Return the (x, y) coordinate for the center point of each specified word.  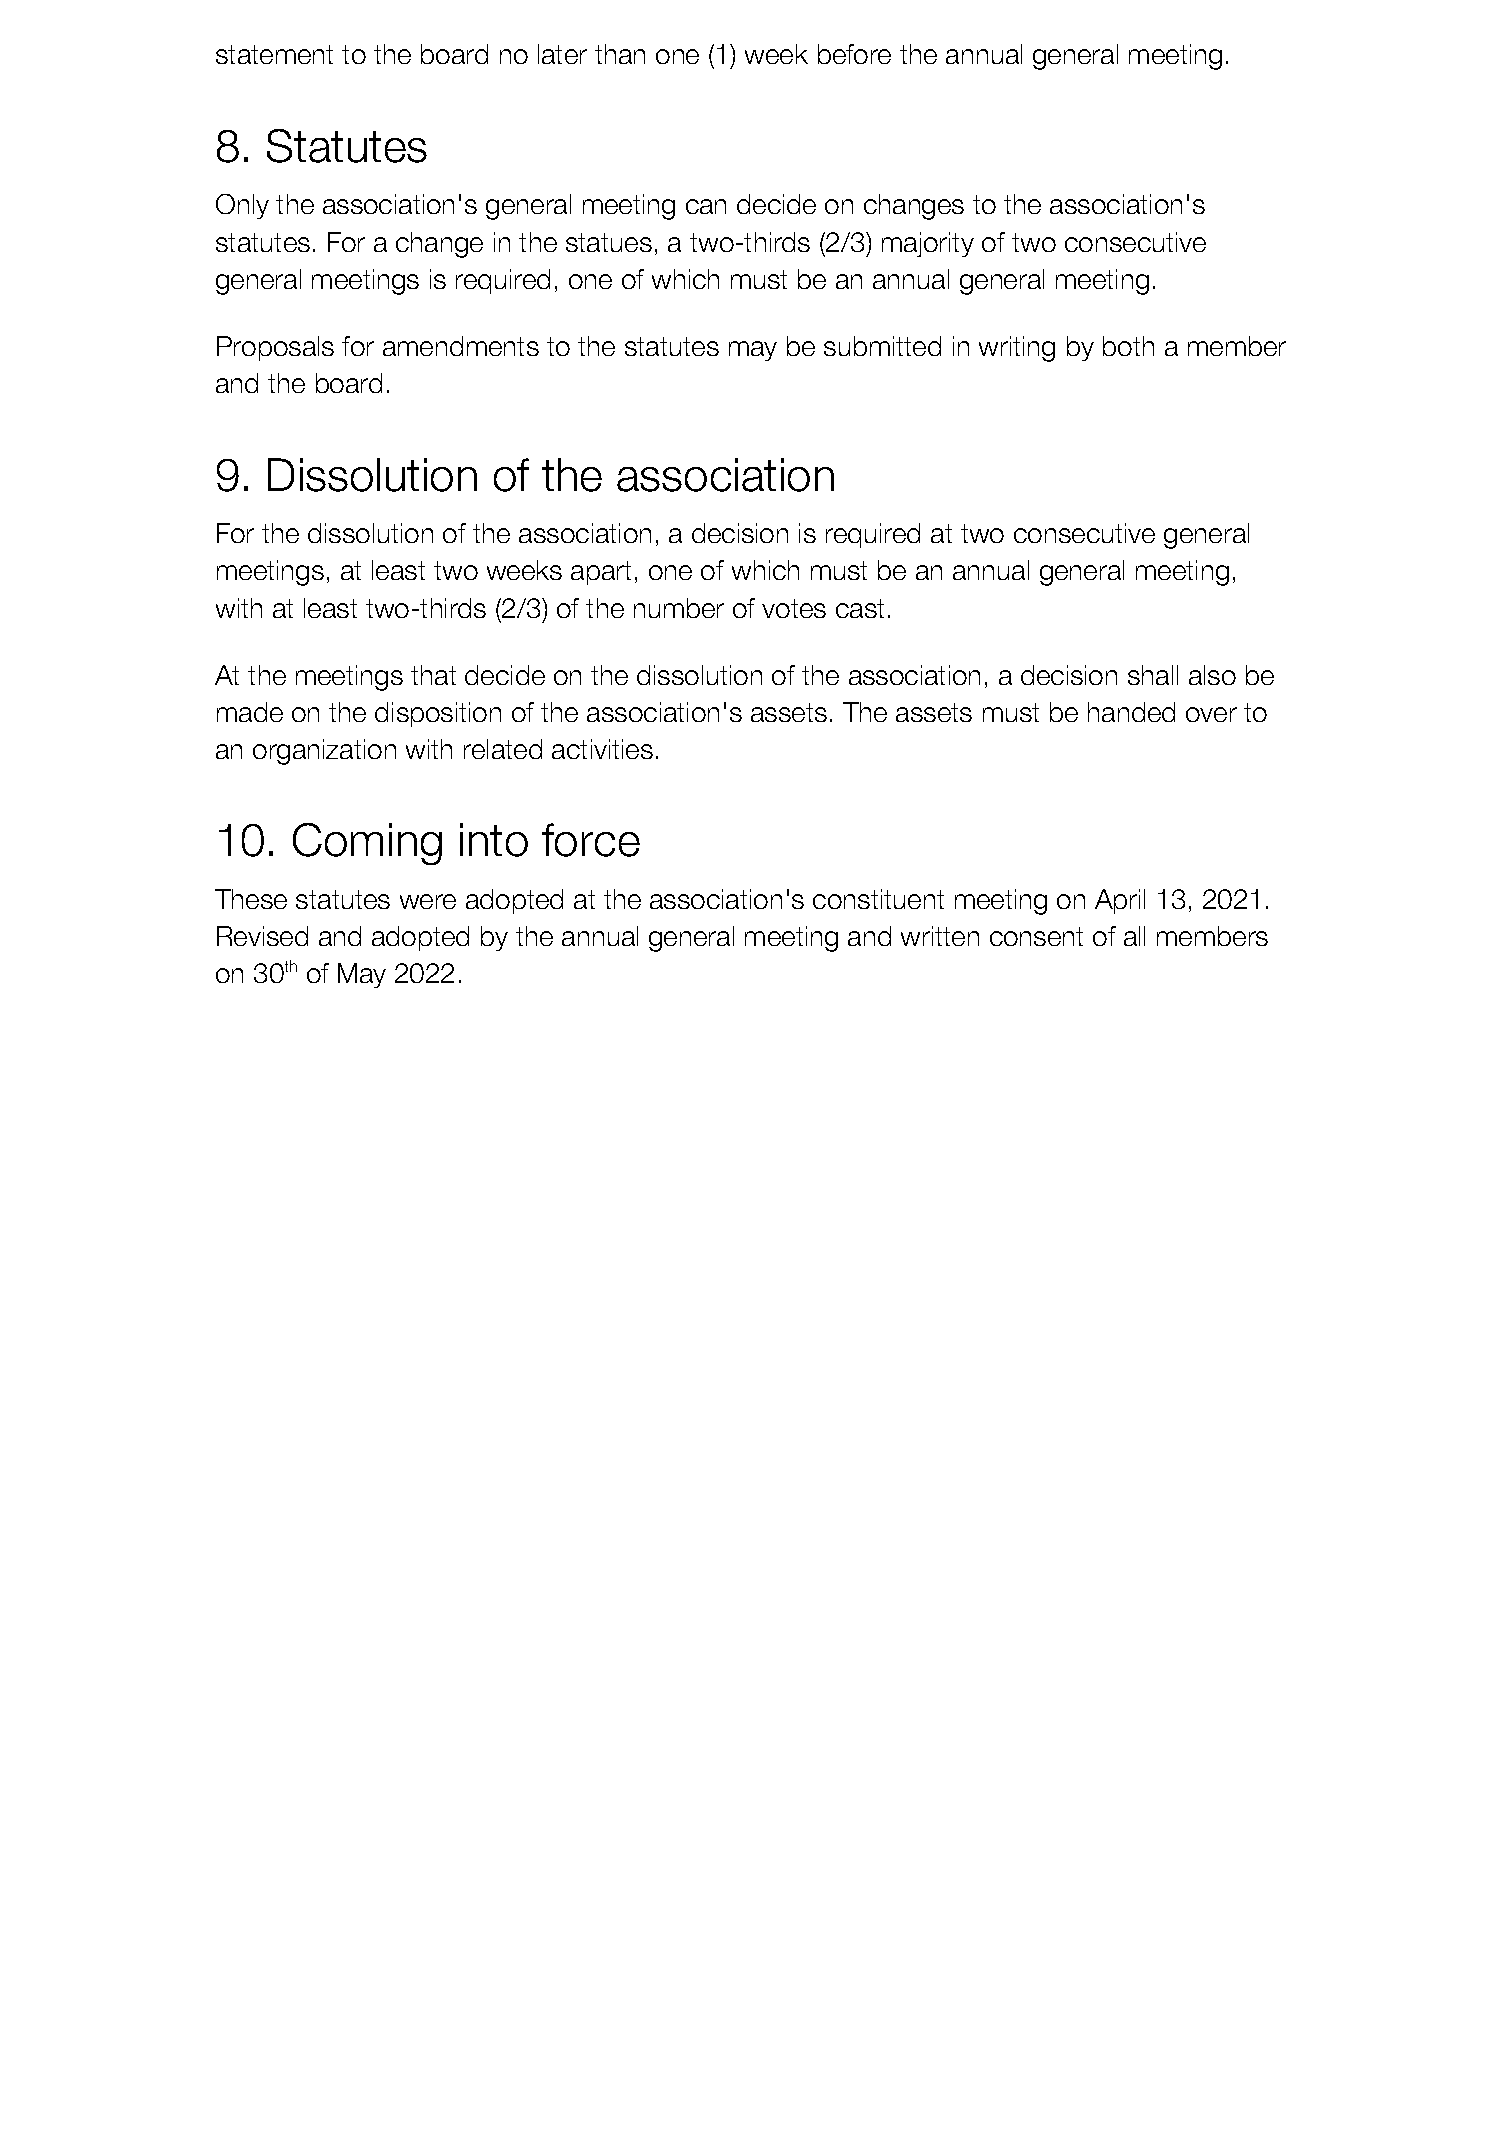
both (1128, 346)
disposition (438, 714)
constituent (878, 899)
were (428, 901)
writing (1017, 349)
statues (609, 242)
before (854, 54)
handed (1131, 712)
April (1120, 901)
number (679, 608)
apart (601, 573)
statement (274, 54)
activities (602, 749)
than (620, 54)
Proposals (275, 348)
